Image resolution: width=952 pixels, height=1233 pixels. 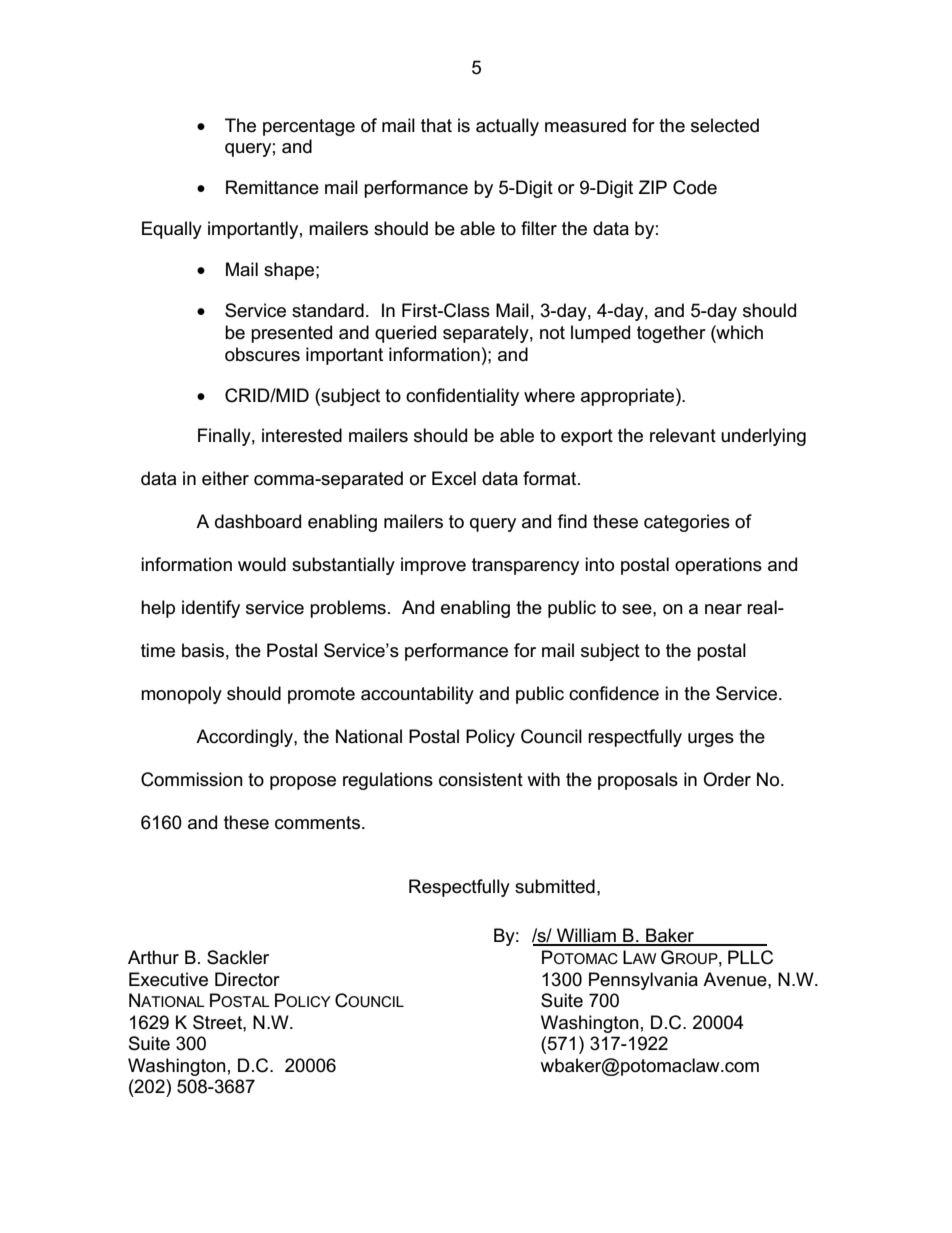 I want to click on selected, so click(x=725, y=125).
